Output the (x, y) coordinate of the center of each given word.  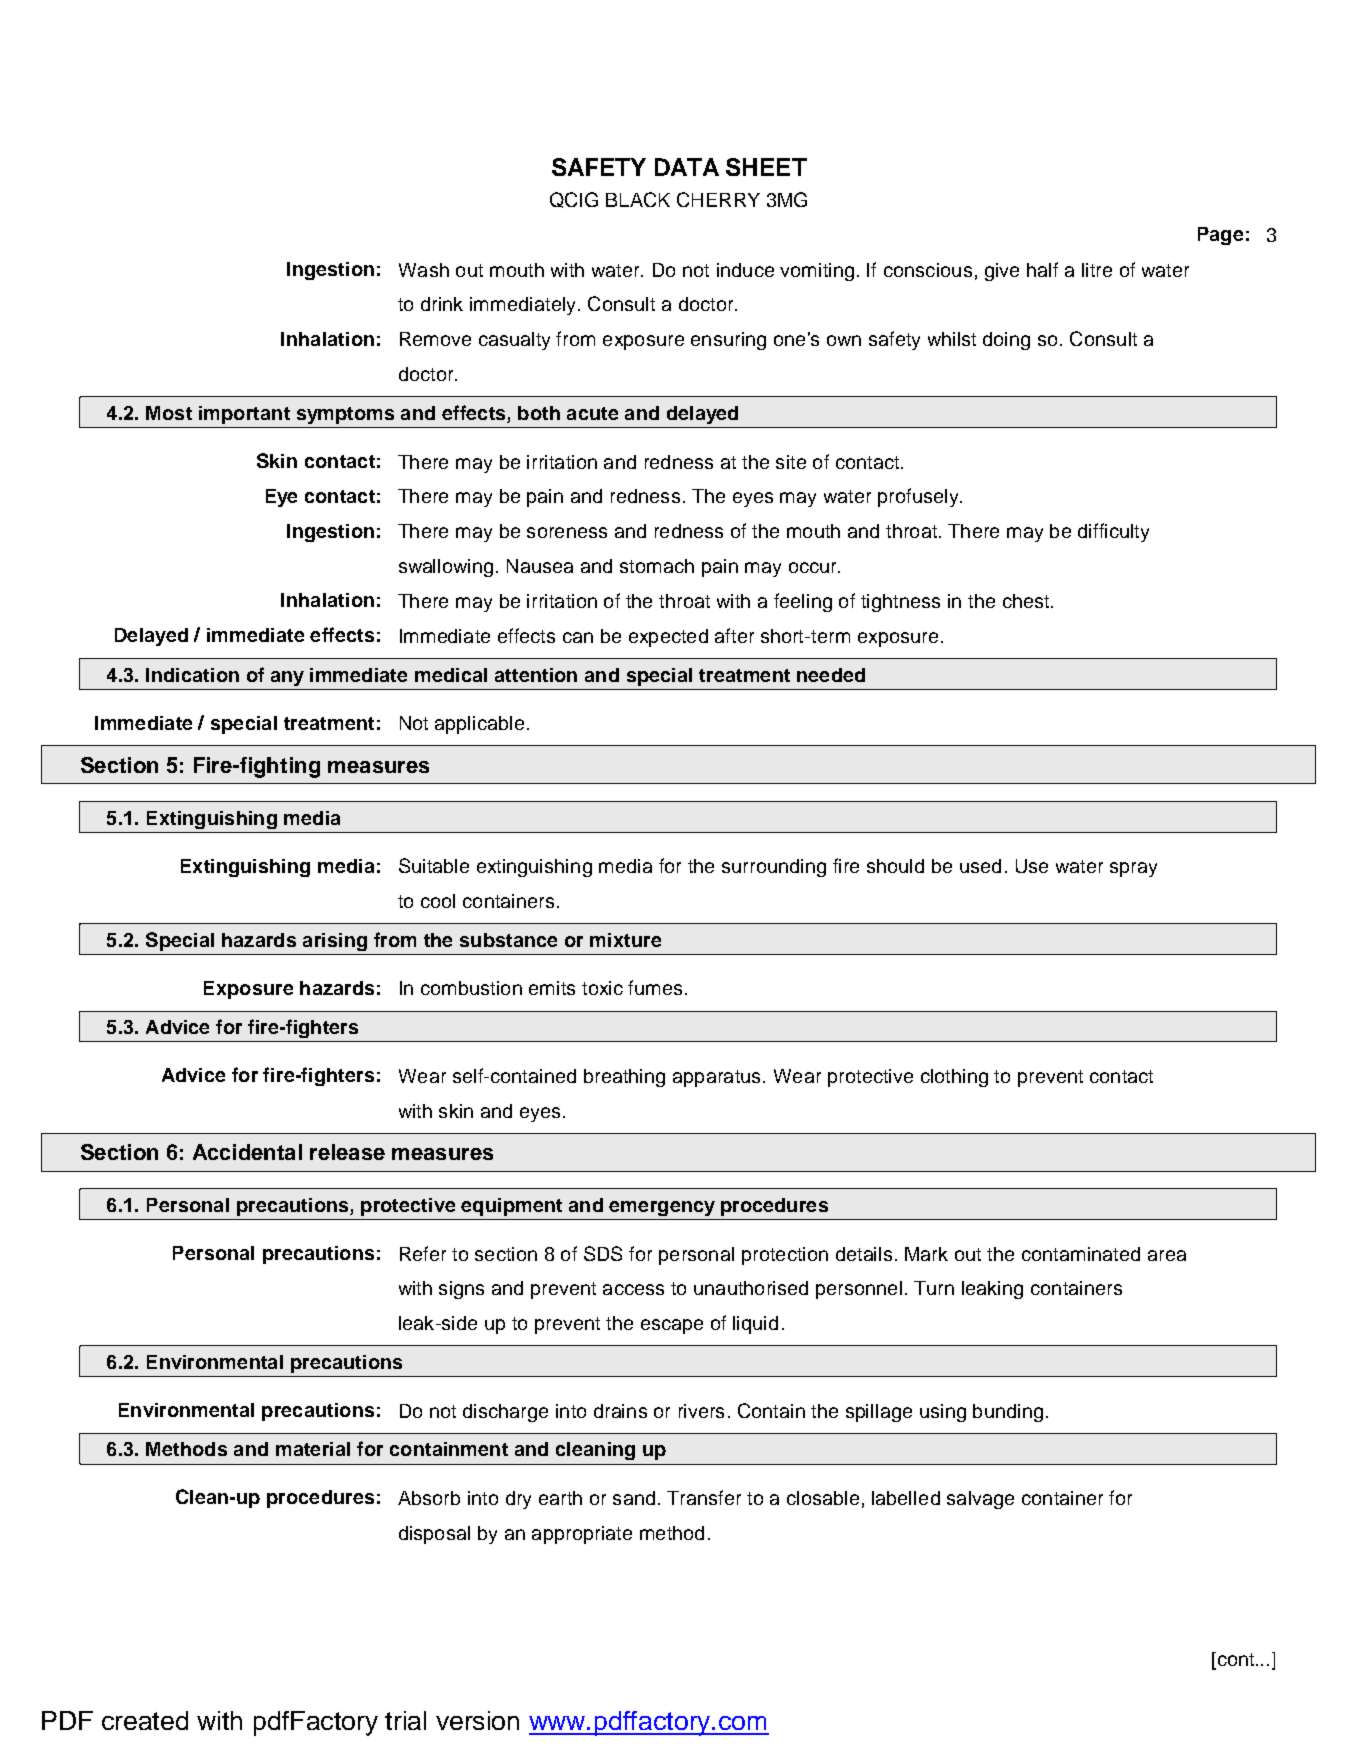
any (287, 678)
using (943, 1413)
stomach (657, 566)
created (145, 1720)
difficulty (1113, 532)
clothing (954, 1078)
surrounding (774, 868)
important (244, 415)
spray (1133, 869)
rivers (701, 1411)
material (313, 1449)
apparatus (716, 1078)
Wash (424, 270)
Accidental (247, 1152)
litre (1097, 270)
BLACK (638, 199)
